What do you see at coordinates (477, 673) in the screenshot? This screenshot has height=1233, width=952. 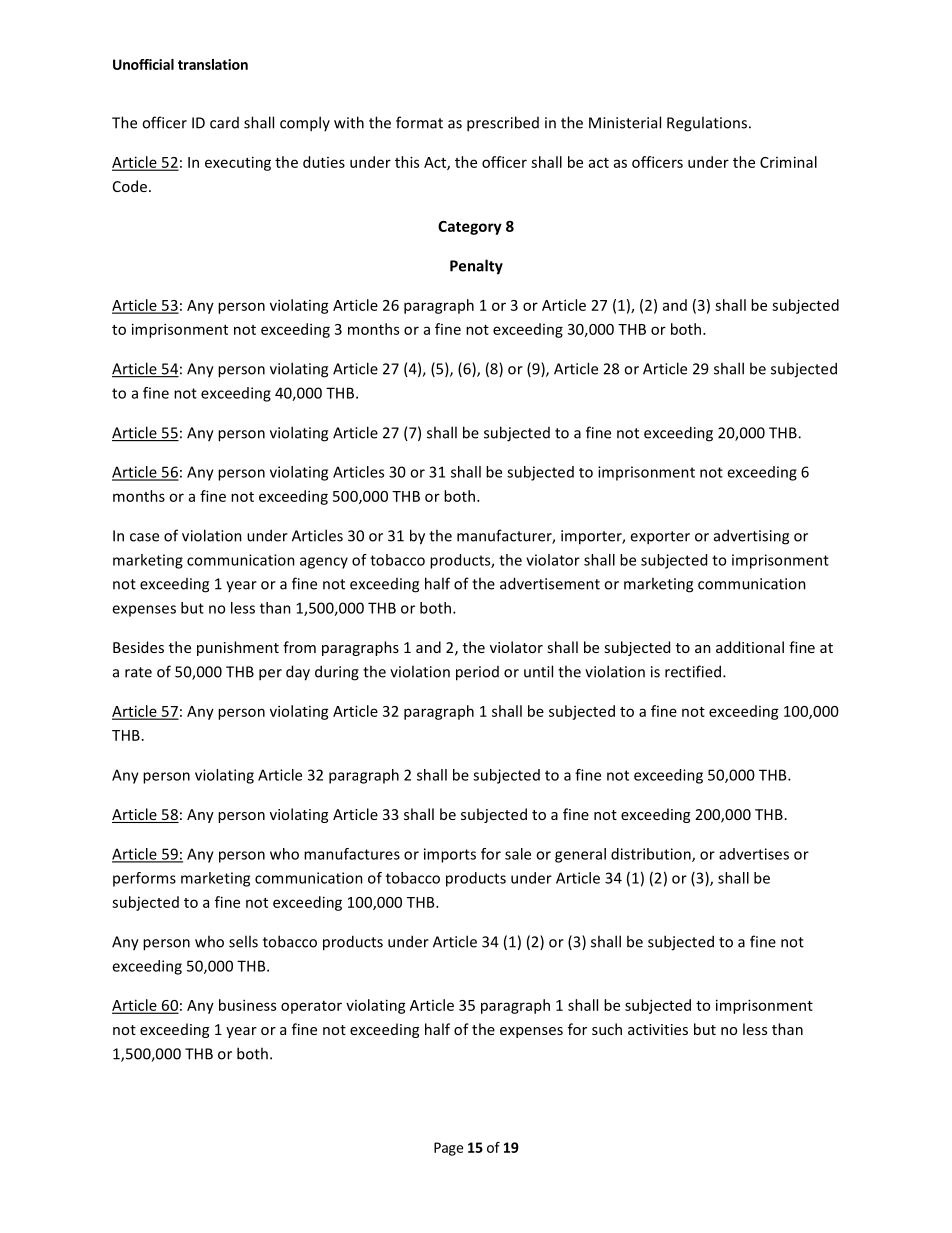 I see `period` at bounding box center [477, 673].
